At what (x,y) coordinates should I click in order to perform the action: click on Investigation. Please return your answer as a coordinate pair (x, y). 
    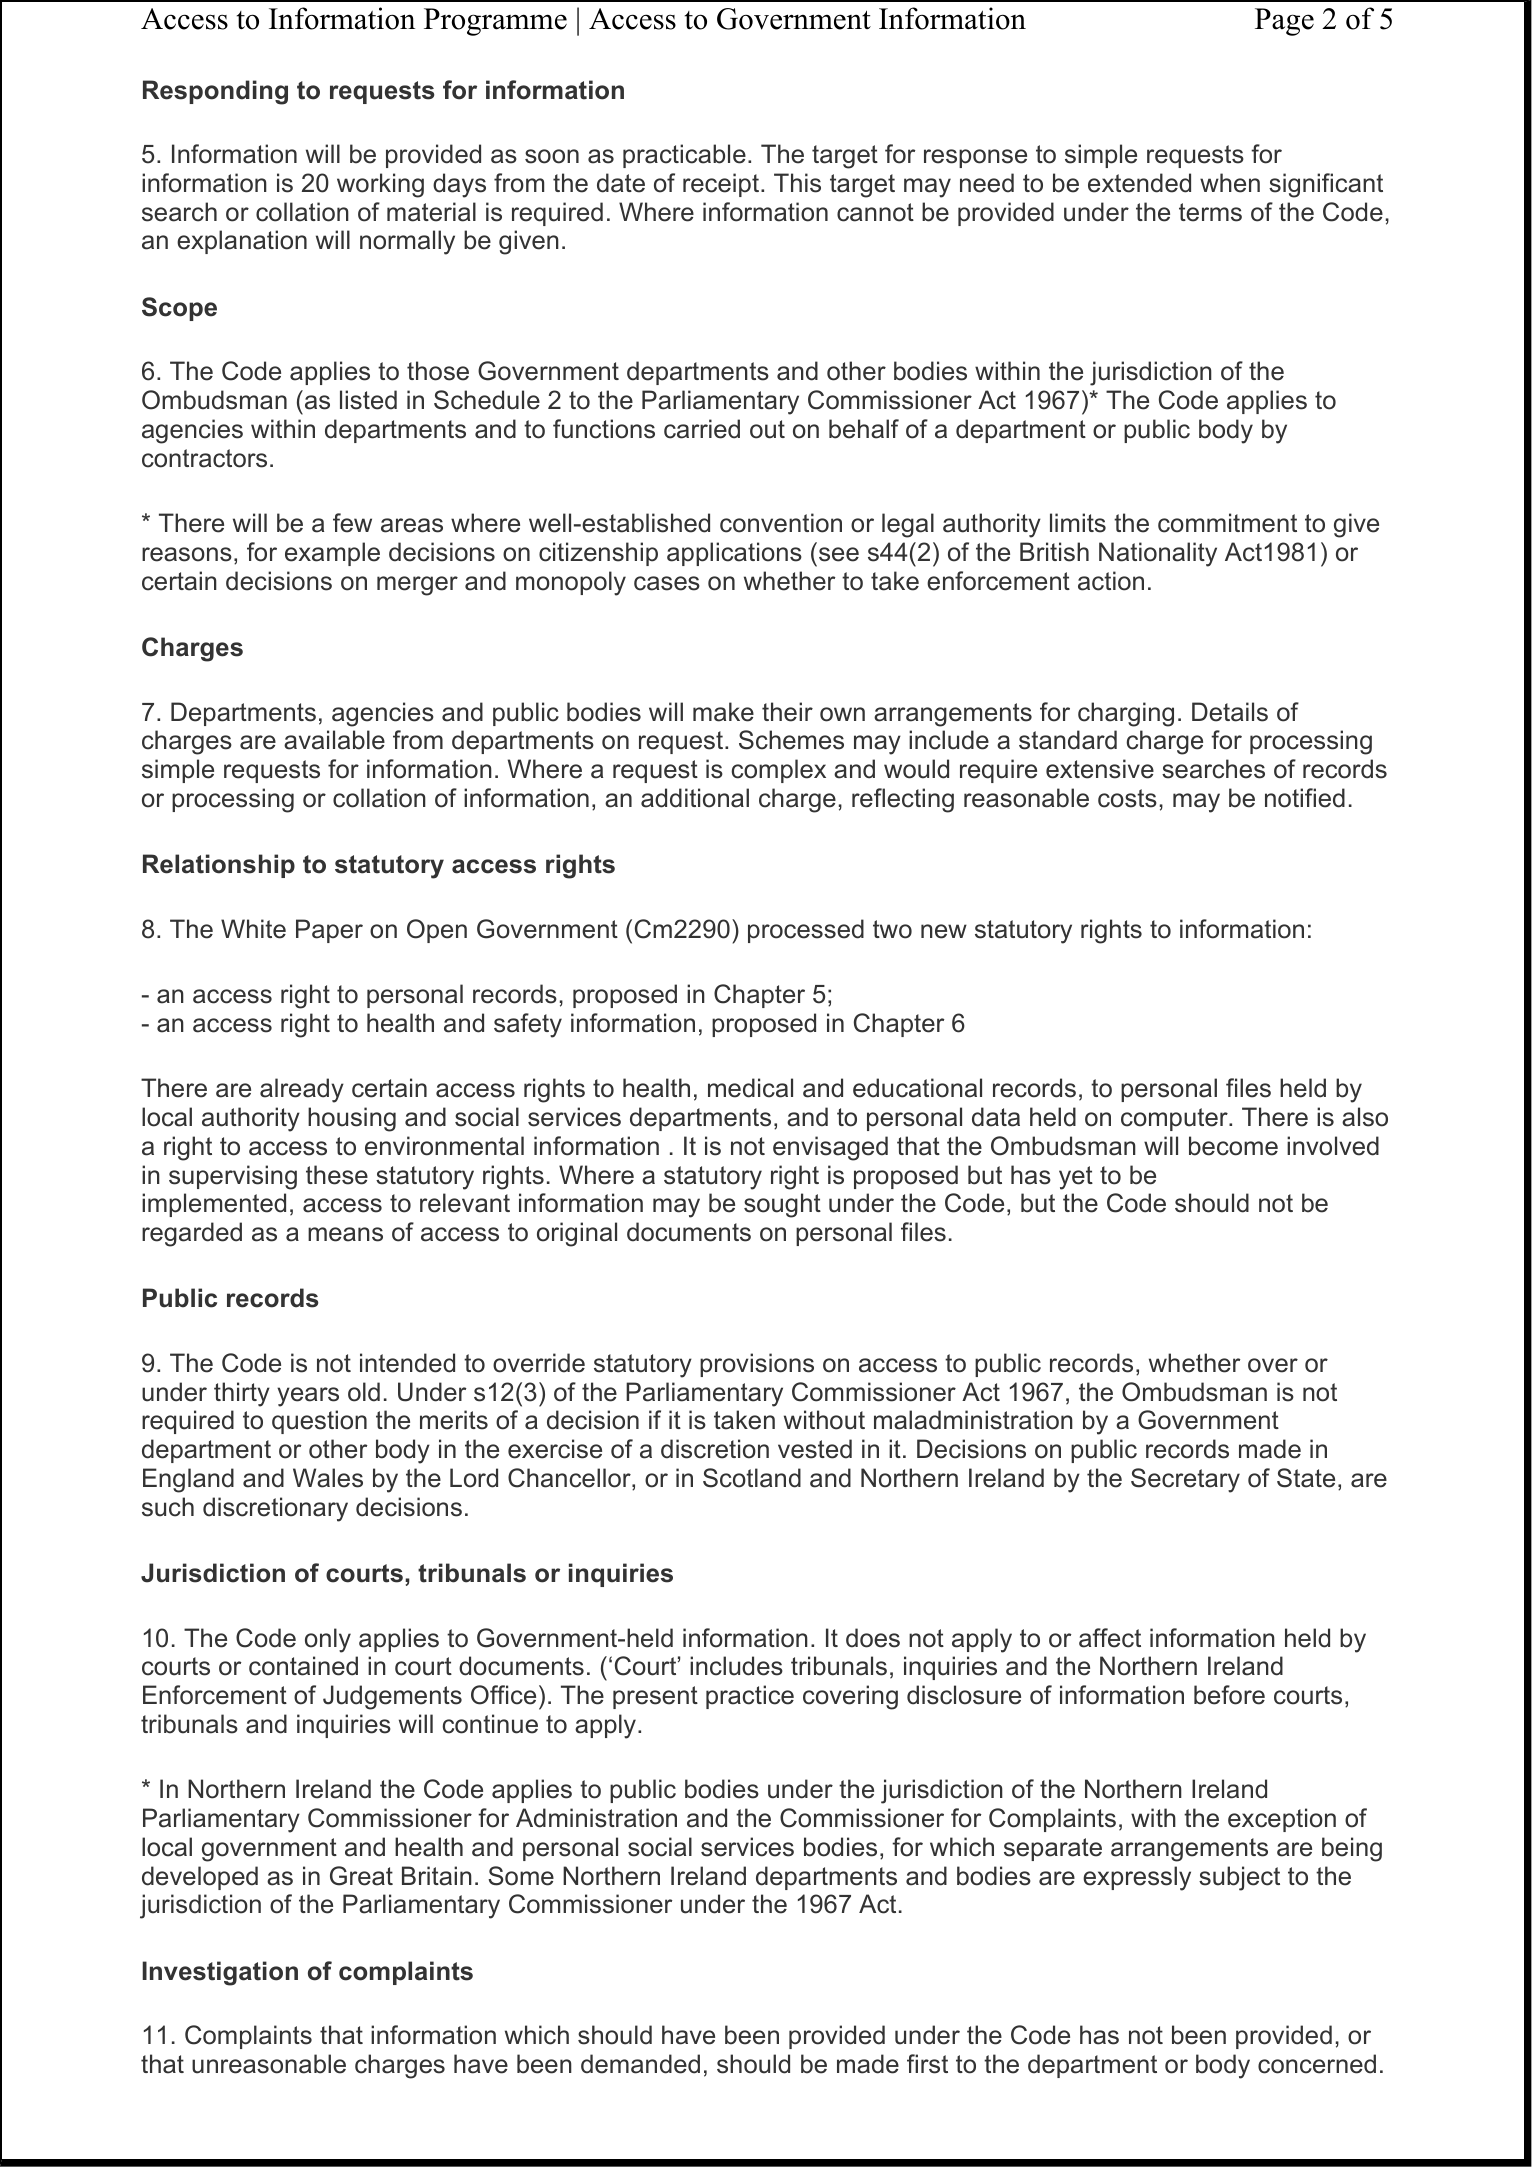
    Looking at the image, I should click on (220, 1973).
